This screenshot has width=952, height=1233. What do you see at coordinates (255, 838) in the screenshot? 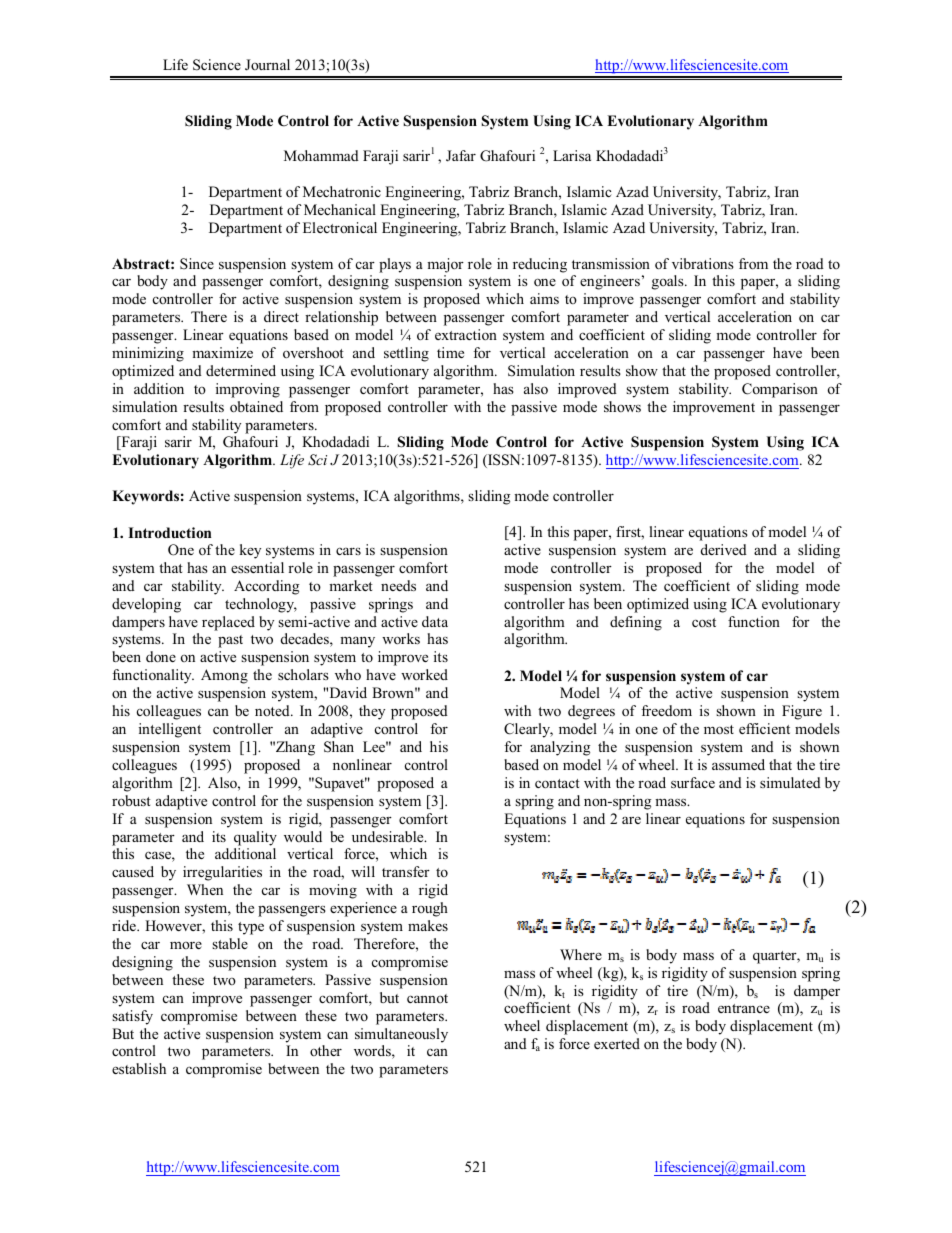
I see `quality` at bounding box center [255, 838].
